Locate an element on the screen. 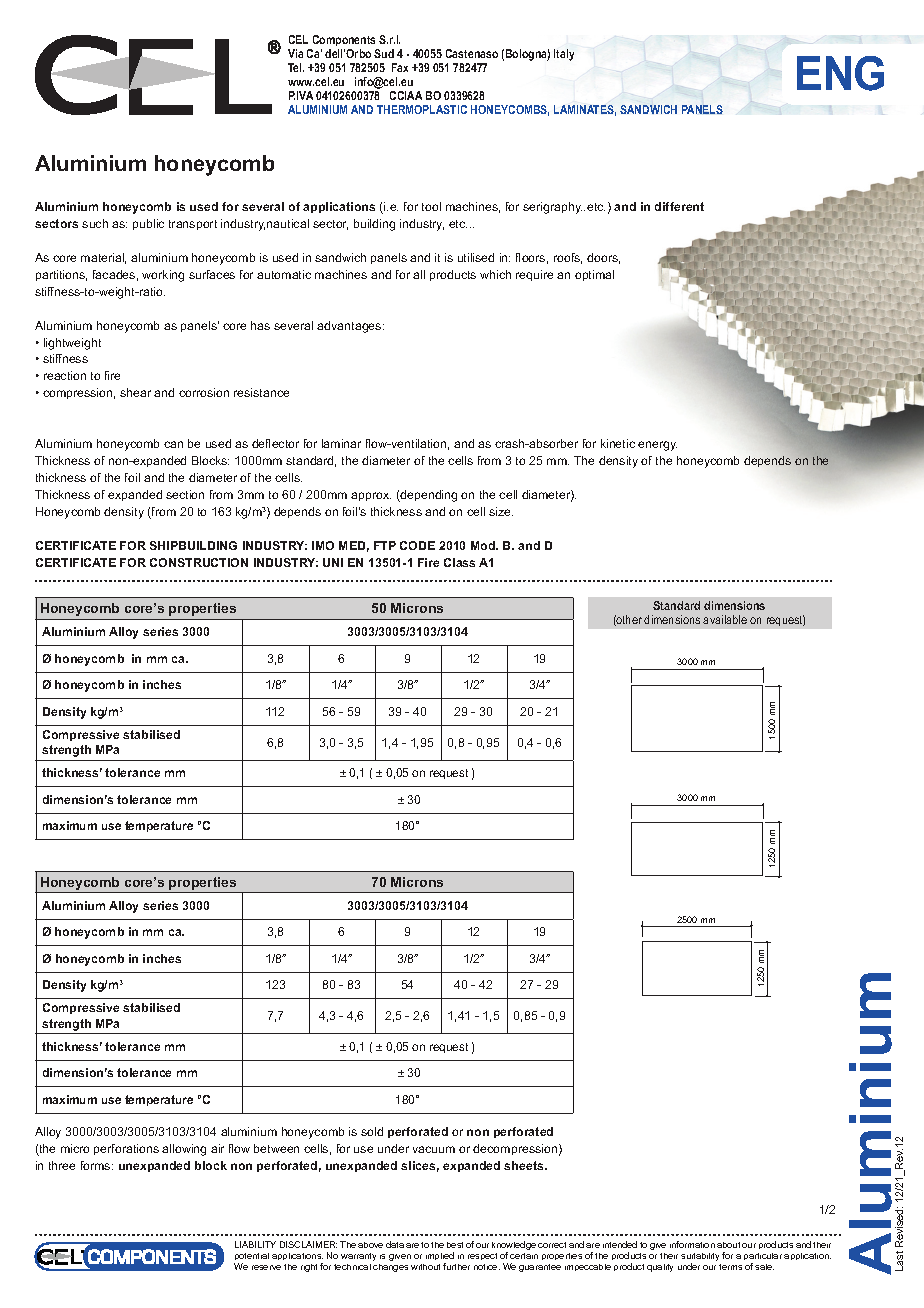 The image size is (924, 1308). CONSTRUCTION is located at coordinates (199, 562).
